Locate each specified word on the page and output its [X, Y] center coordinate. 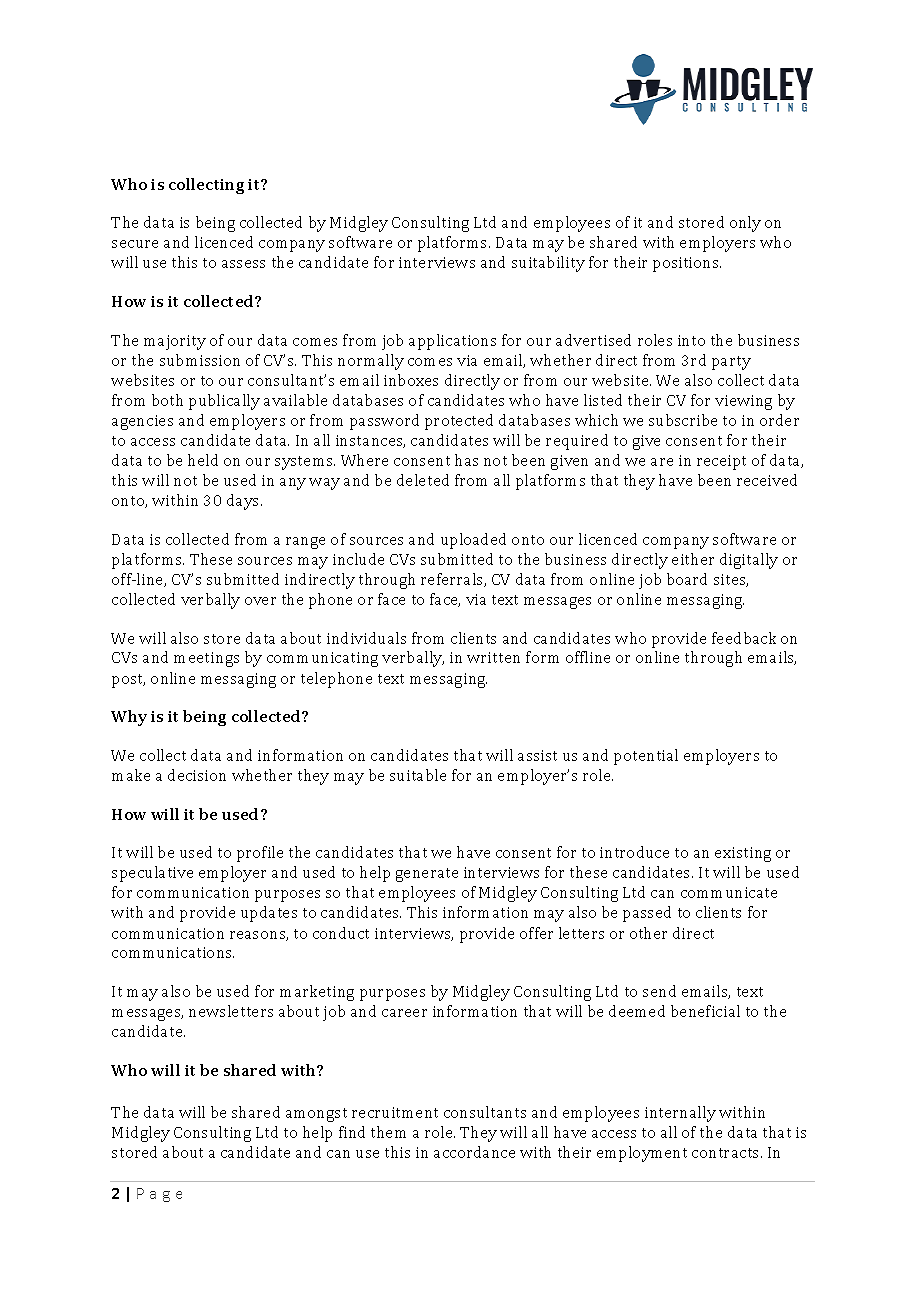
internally [680, 1114]
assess [243, 264]
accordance [474, 1152]
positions [687, 264]
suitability [548, 264]
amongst [316, 1115]
